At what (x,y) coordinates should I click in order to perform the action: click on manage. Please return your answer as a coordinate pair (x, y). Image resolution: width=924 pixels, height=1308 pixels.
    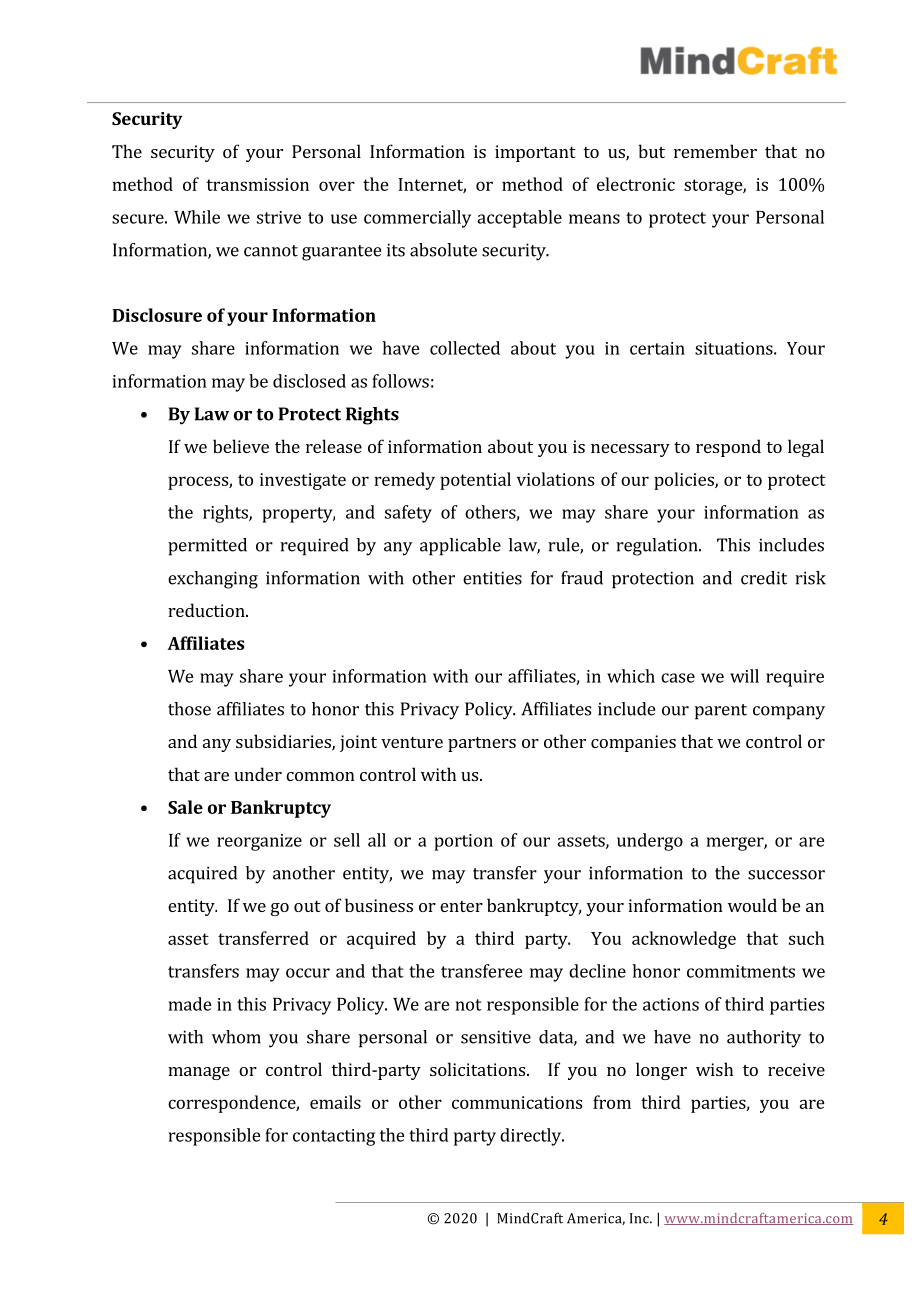
    Looking at the image, I should click on (199, 1073).
